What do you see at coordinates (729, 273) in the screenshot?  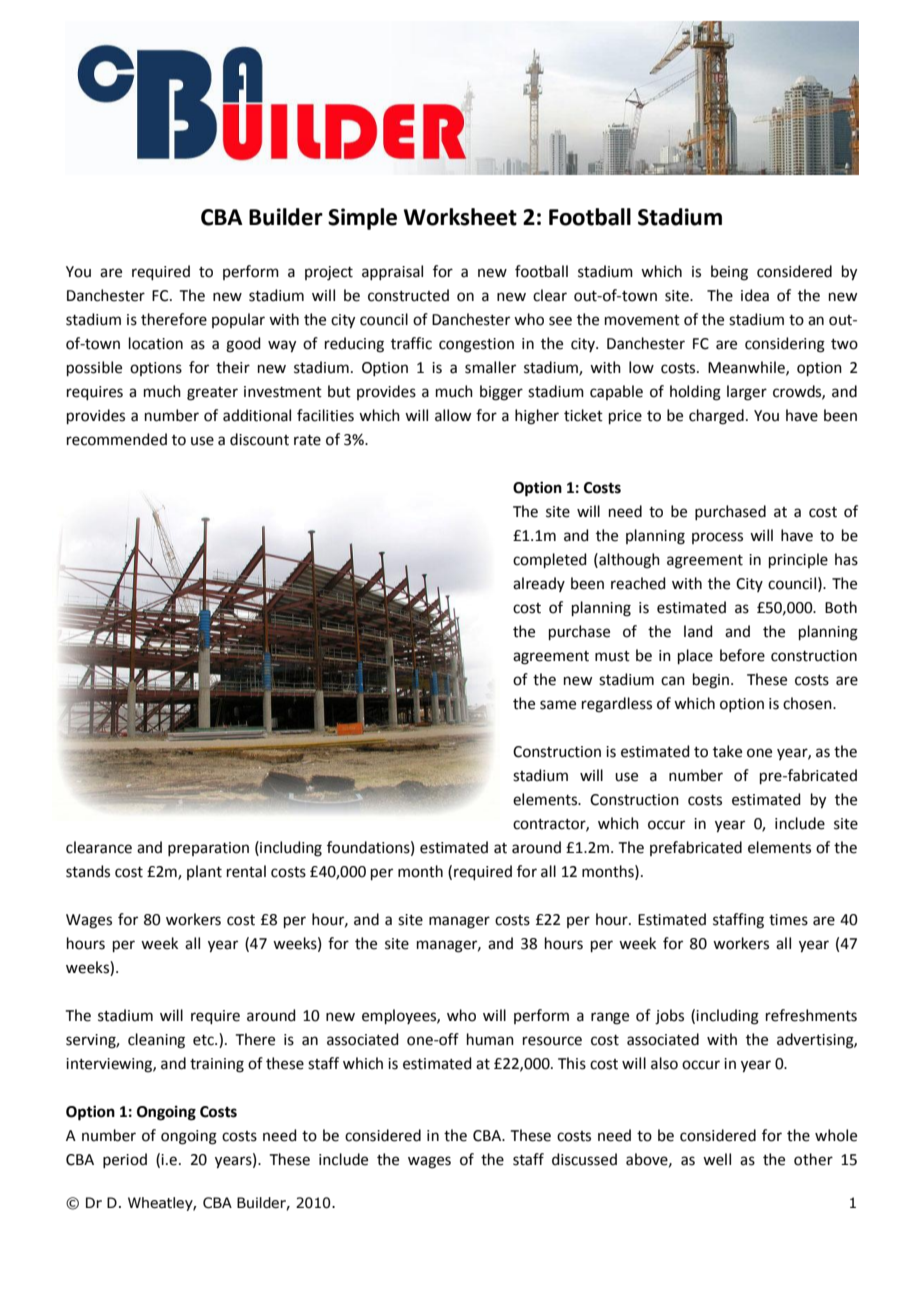 I see `being` at bounding box center [729, 273].
